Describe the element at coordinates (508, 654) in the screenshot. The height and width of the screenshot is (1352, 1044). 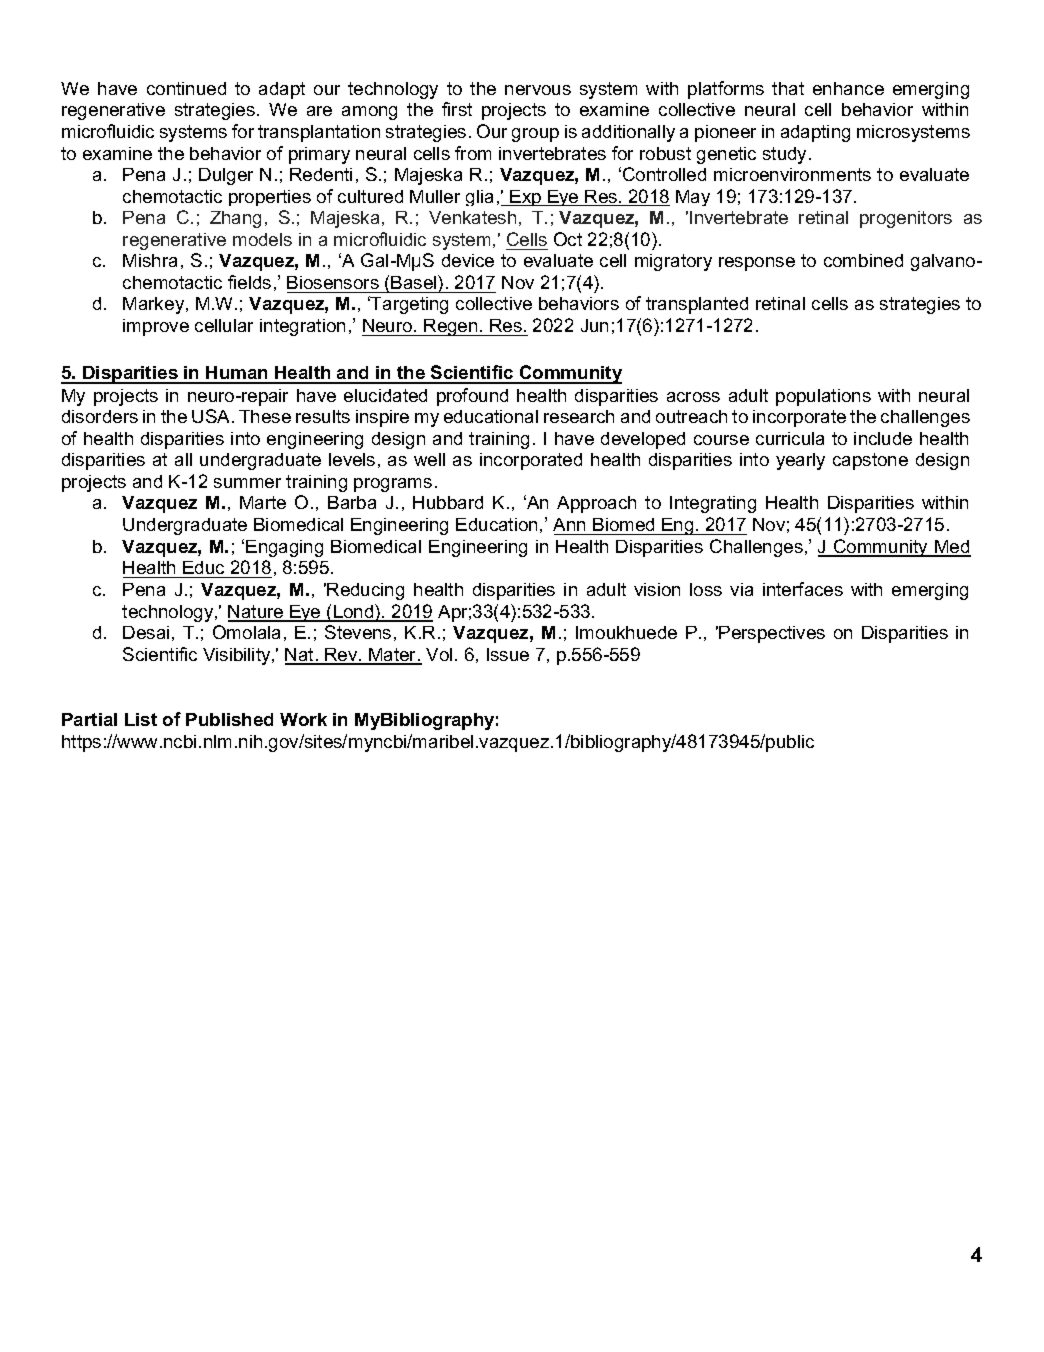
I see `Issue` at that location.
